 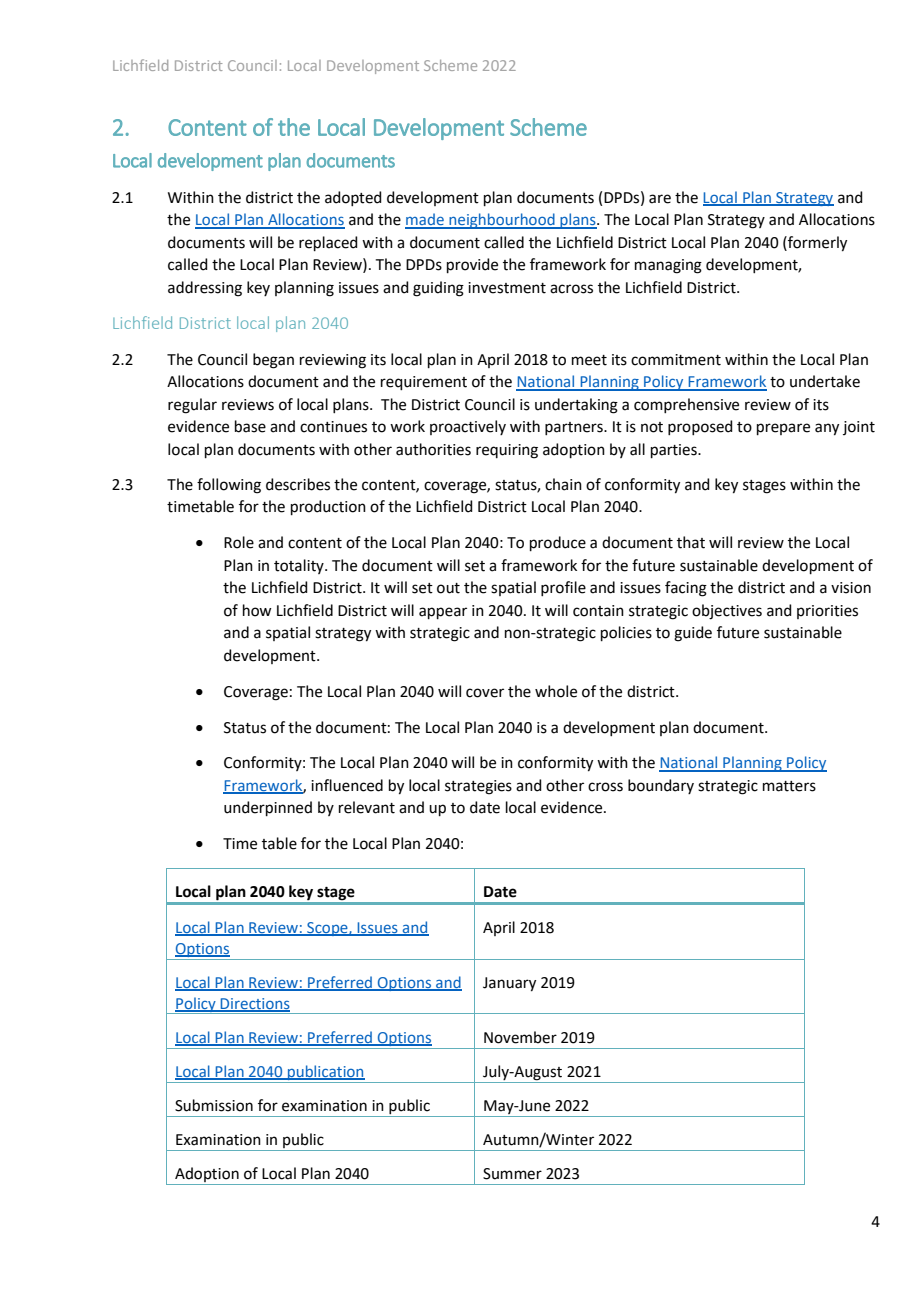 What do you see at coordinates (556, 691) in the screenshot?
I see `whole` at bounding box center [556, 691].
